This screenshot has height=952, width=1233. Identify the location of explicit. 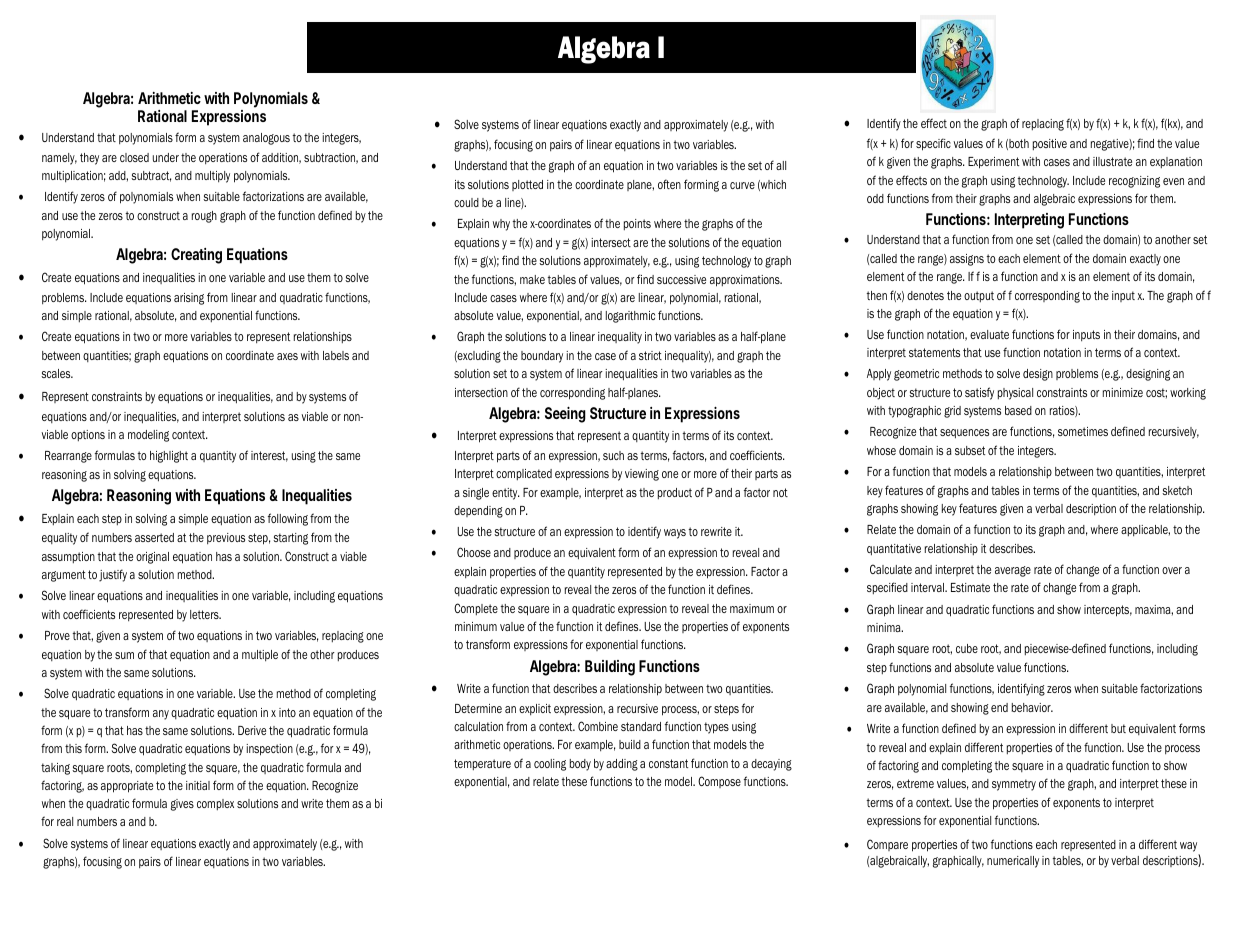
(535, 709).
